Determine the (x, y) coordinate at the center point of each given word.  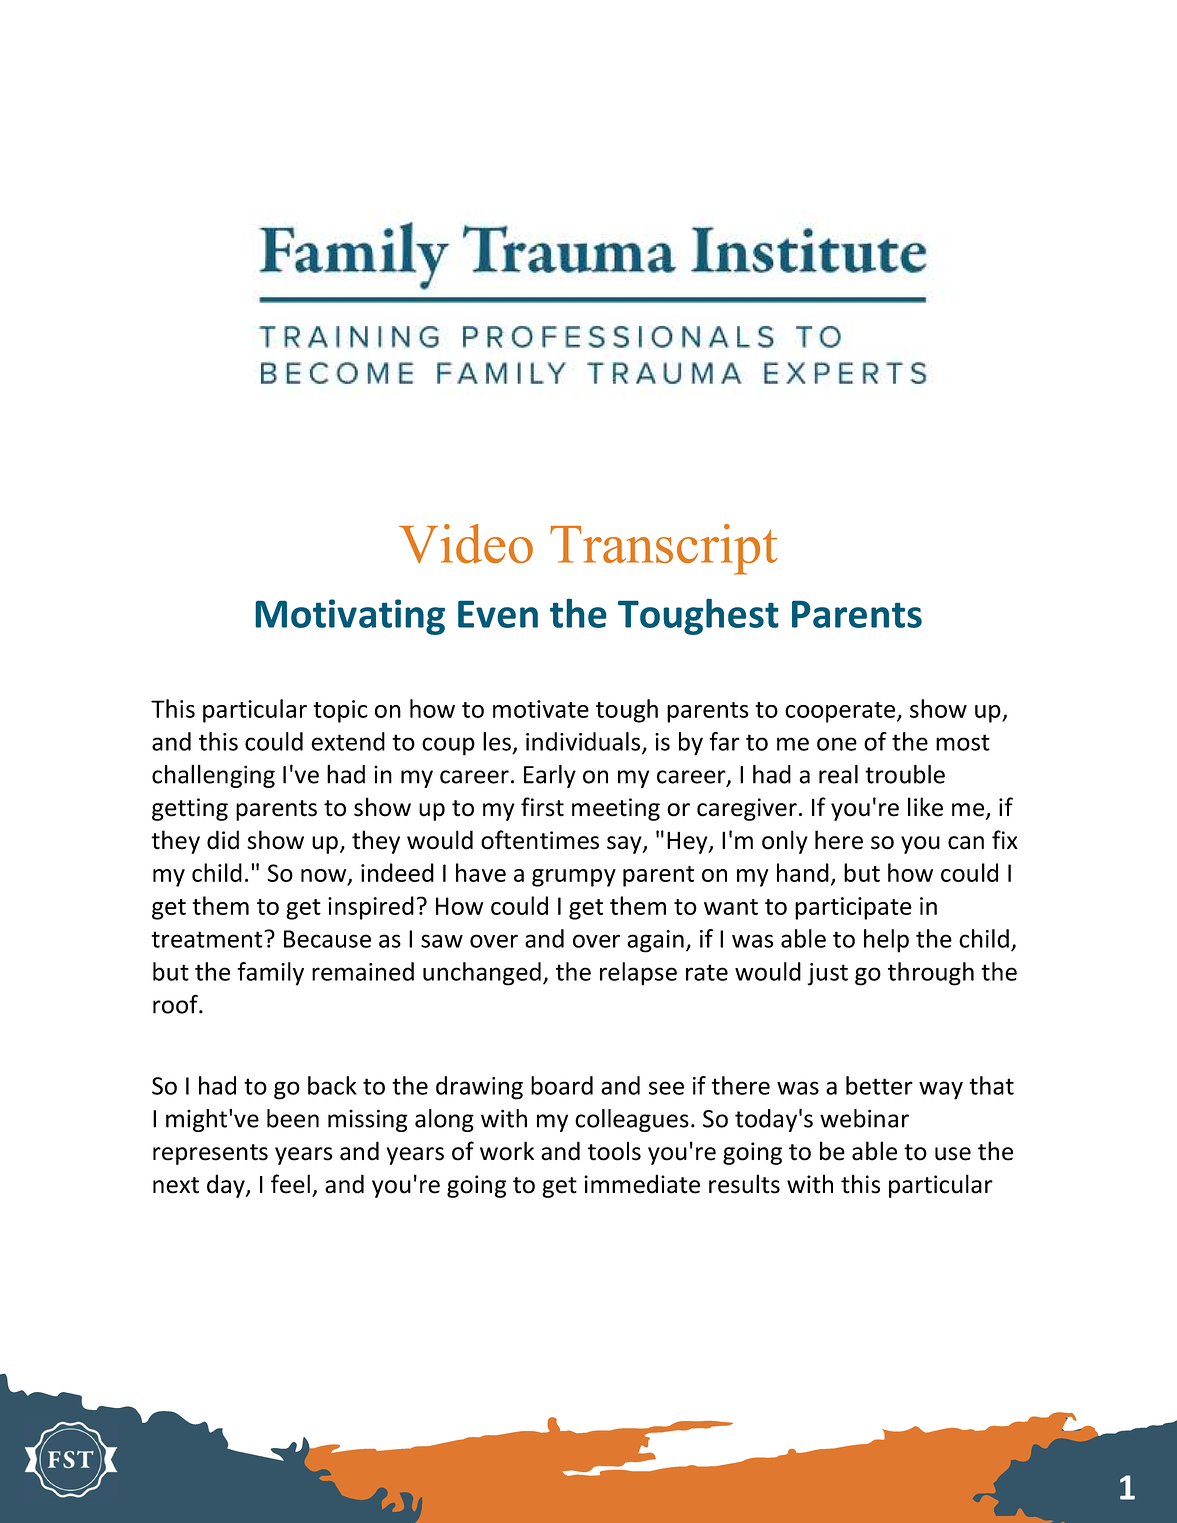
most (963, 742)
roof (176, 1004)
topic (340, 711)
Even (498, 614)
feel (290, 1184)
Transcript (664, 549)
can (966, 843)
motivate (541, 709)
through (931, 974)
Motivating (350, 617)
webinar (864, 1118)
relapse (638, 974)
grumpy (574, 878)
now (325, 876)
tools (614, 1151)
